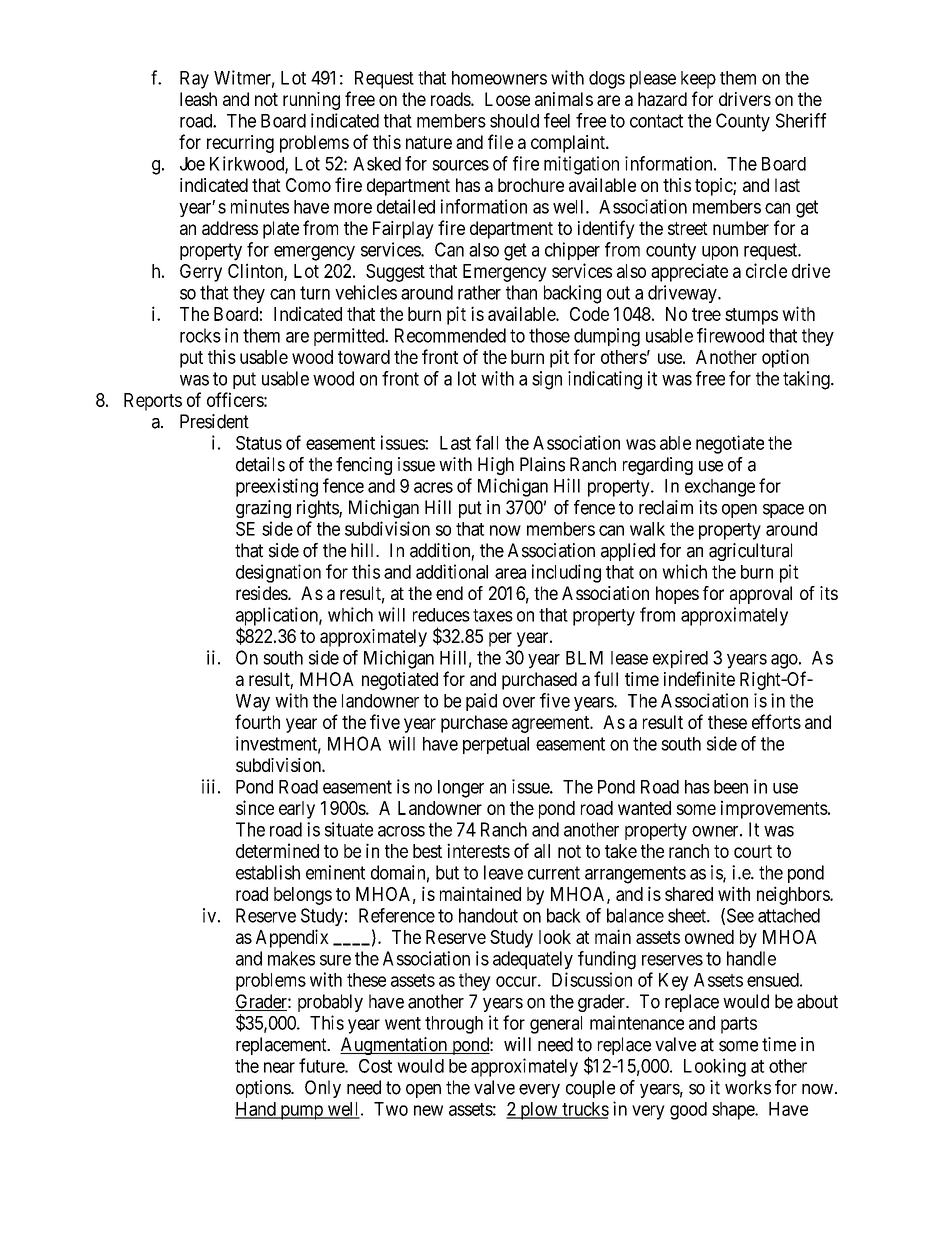 This screenshot has width=952, height=1233. Describe the element at coordinates (198, 99) in the screenshot. I see `leash` at that location.
